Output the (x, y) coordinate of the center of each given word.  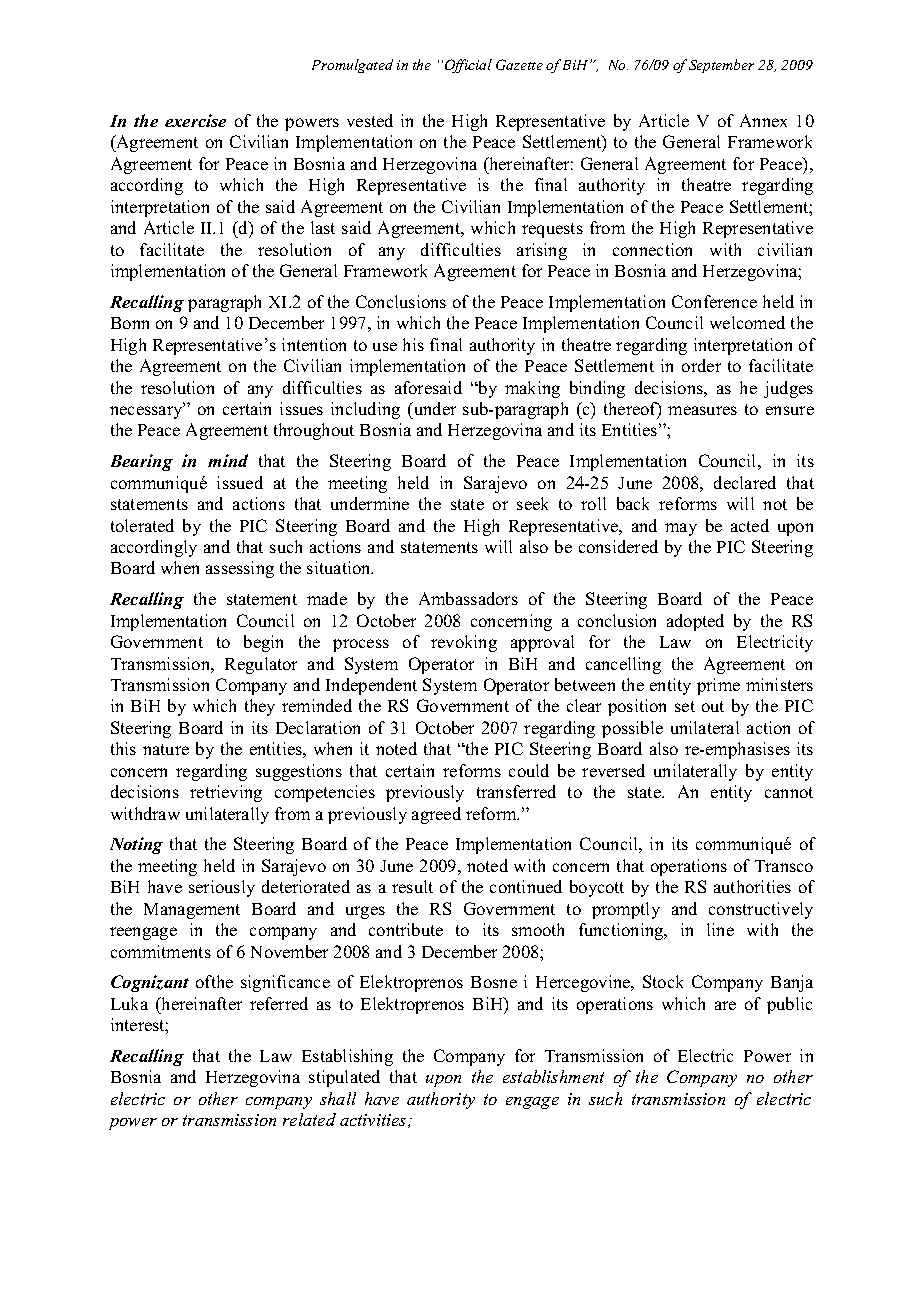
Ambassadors (468, 598)
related (309, 1119)
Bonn (130, 323)
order (701, 365)
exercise (195, 120)
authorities (752, 886)
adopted (695, 622)
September (721, 66)
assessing (240, 569)
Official (468, 66)
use (385, 346)
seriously (222, 888)
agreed (436, 815)
